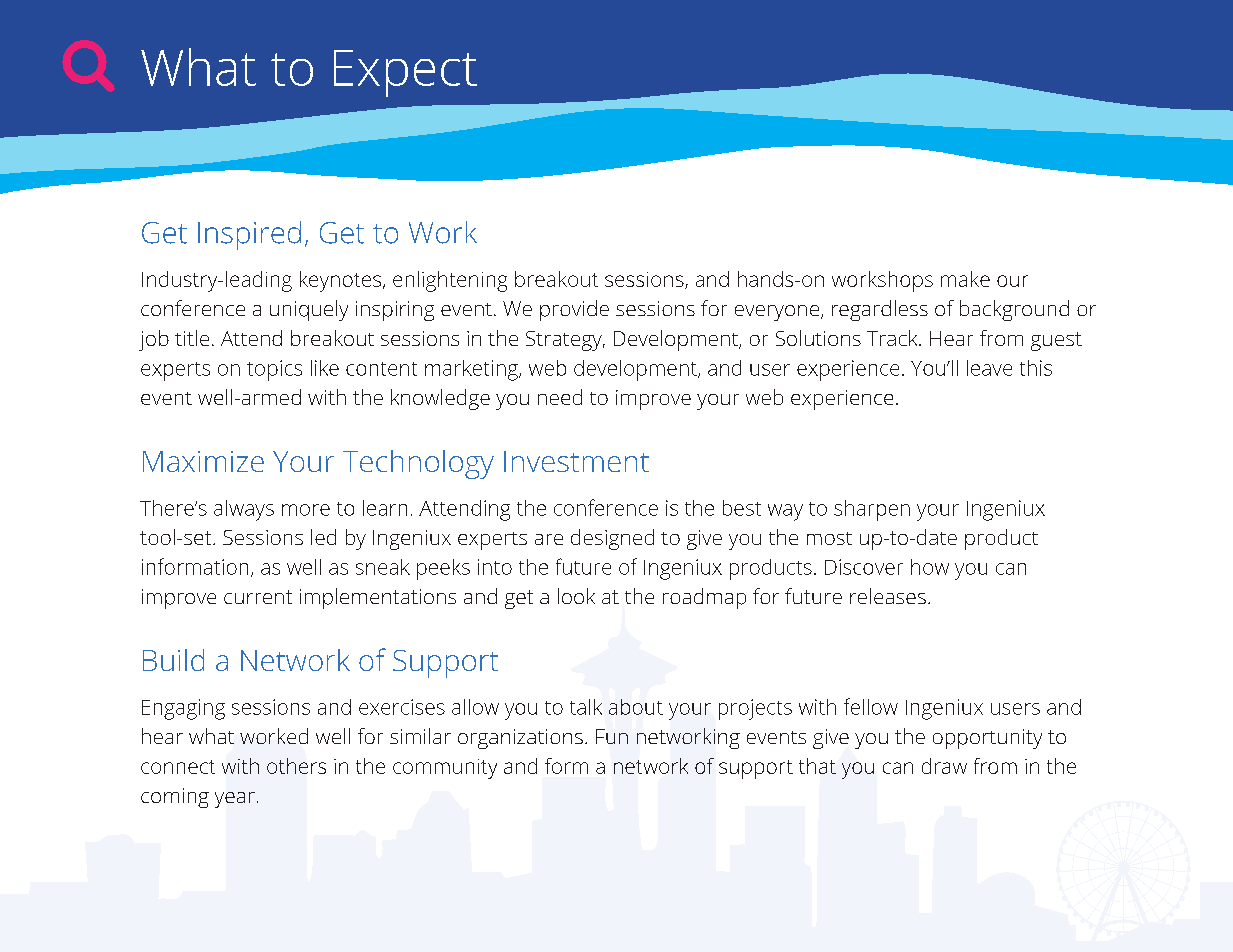  What do you see at coordinates (930, 567) in the screenshot?
I see `how` at bounding box center [930, 567].
